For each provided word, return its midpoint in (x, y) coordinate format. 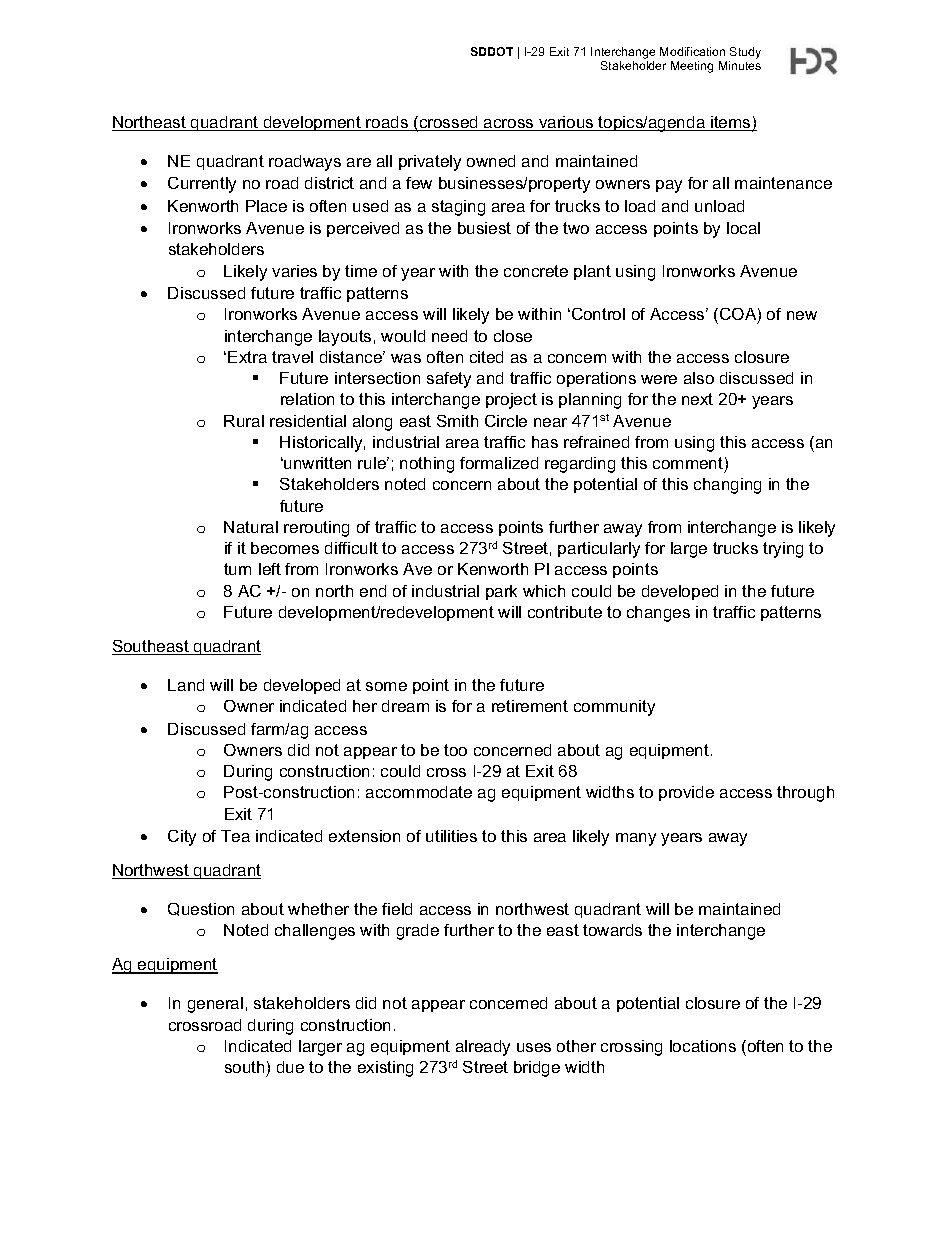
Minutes (740, 65)
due (290, 1067)
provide (686, 793)
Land (186, 685)
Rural (244, 421)
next (697, 399)
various (566, 123)
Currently (202, 185)
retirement (530, 706)
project (511, 401)
